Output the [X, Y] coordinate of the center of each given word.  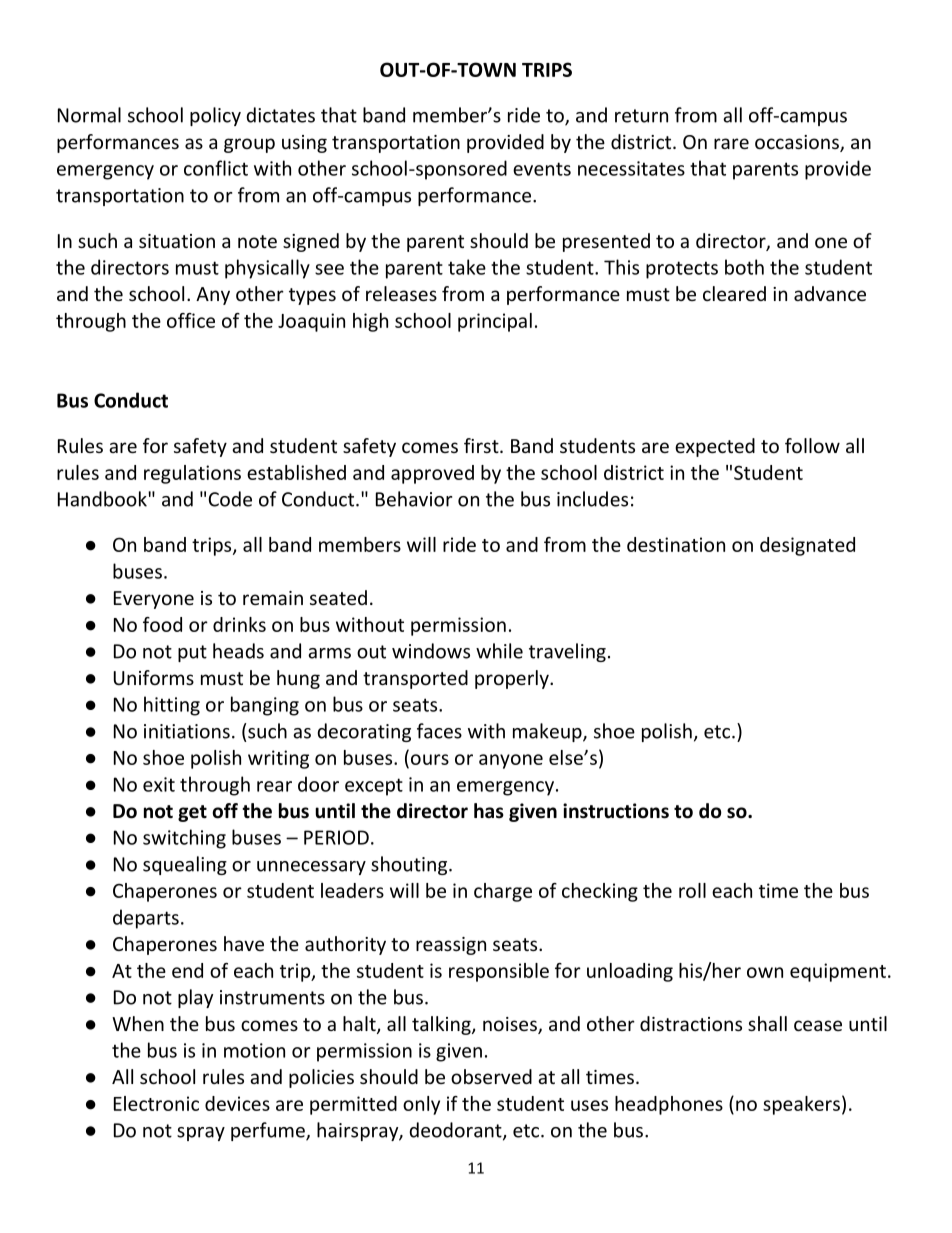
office [191, 320]
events [542, 169]
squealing [185, 865]
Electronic [156, 1103]
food [162, 624]
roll [692, 890]
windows [431, 651]
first [482, 445]
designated [807, 546]
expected [715, 447]
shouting [410, 865]
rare [731, 143]
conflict [216, 168]
